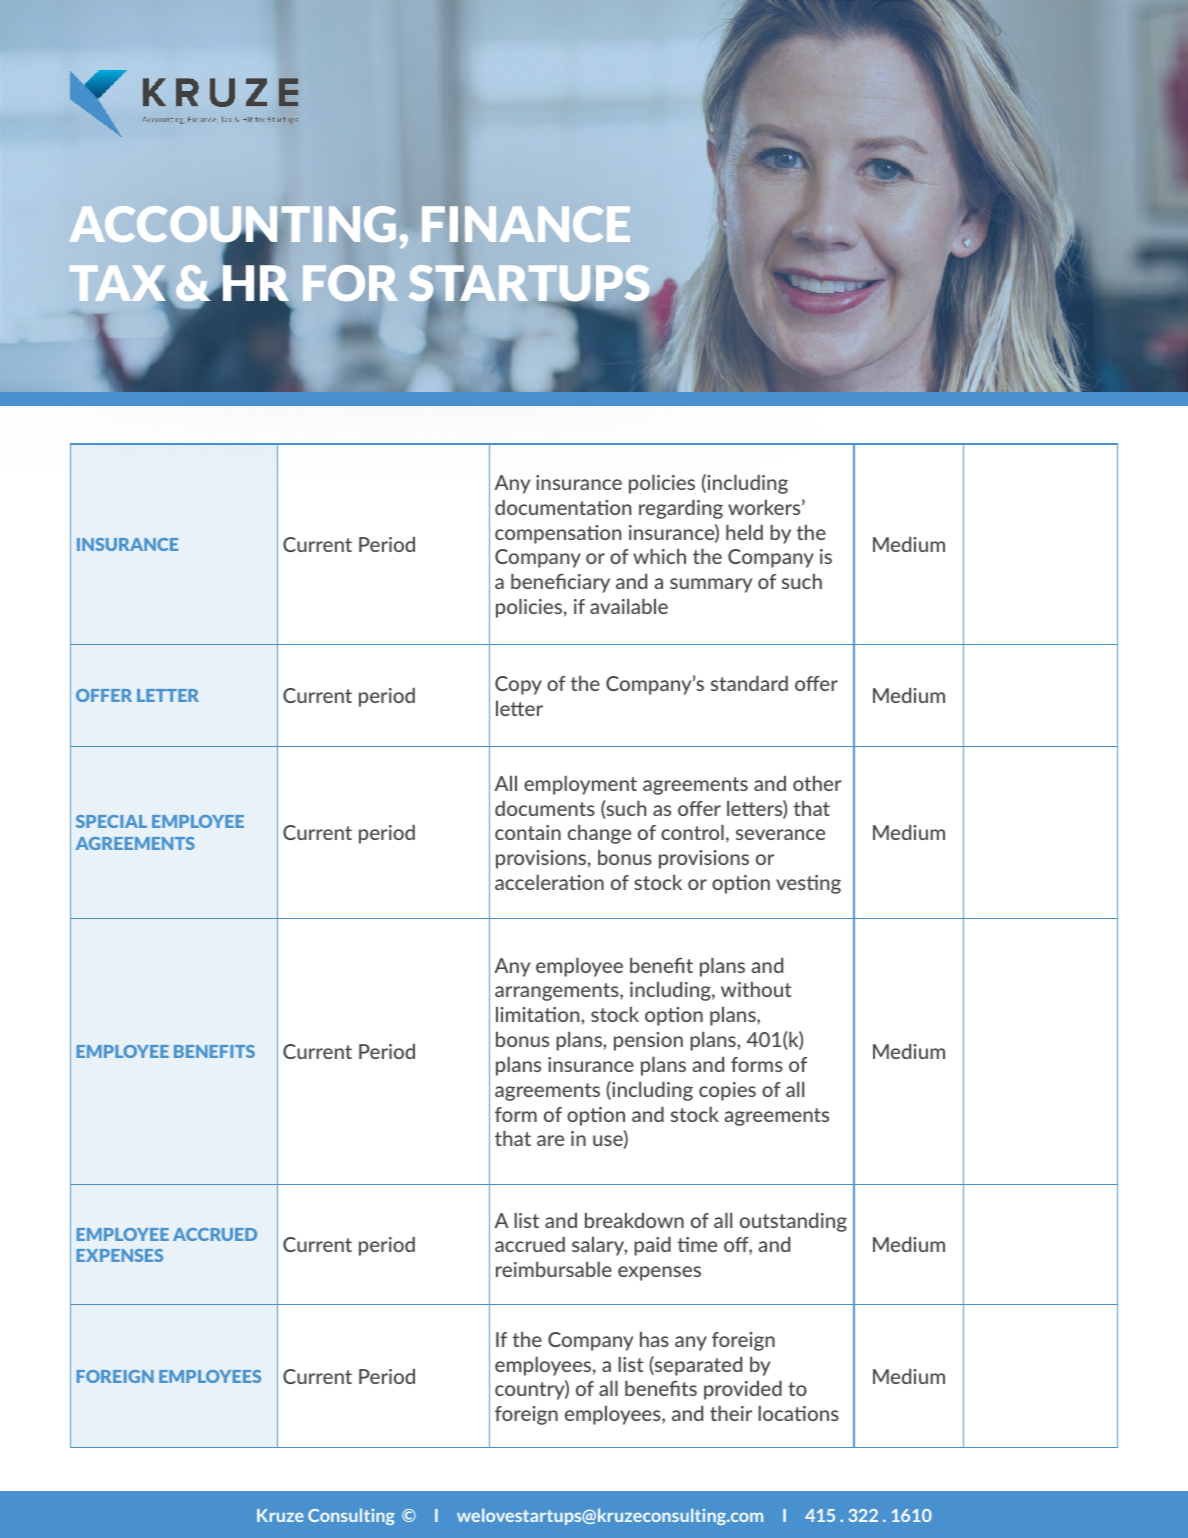 The width and height of the screenshot is (1188, 1538). Describe the element at coordinates (518, 685) in the screenshot. I see `Copy` at that location.
